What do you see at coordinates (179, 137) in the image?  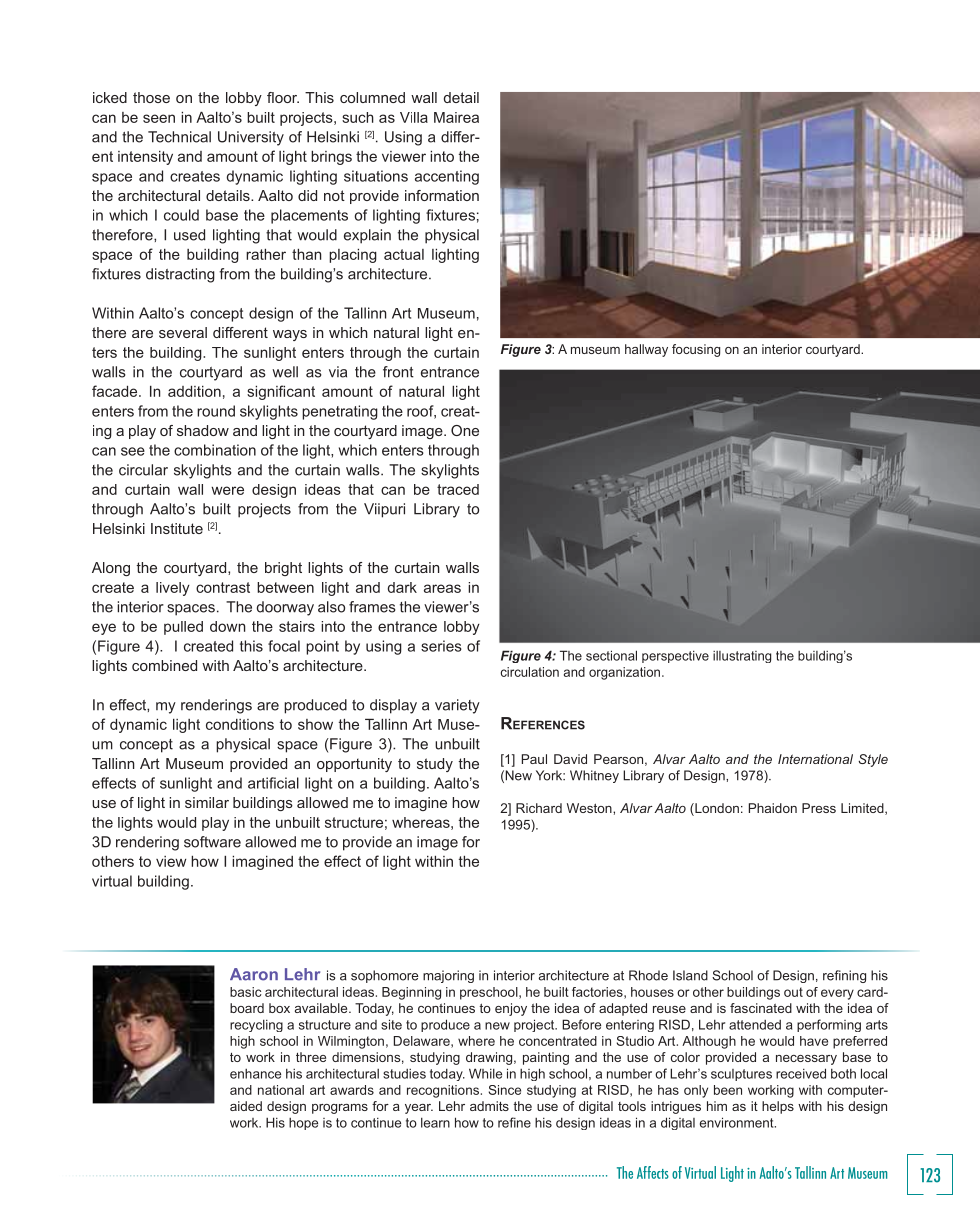 I see `Technical` at bounding box center [179, 137].
